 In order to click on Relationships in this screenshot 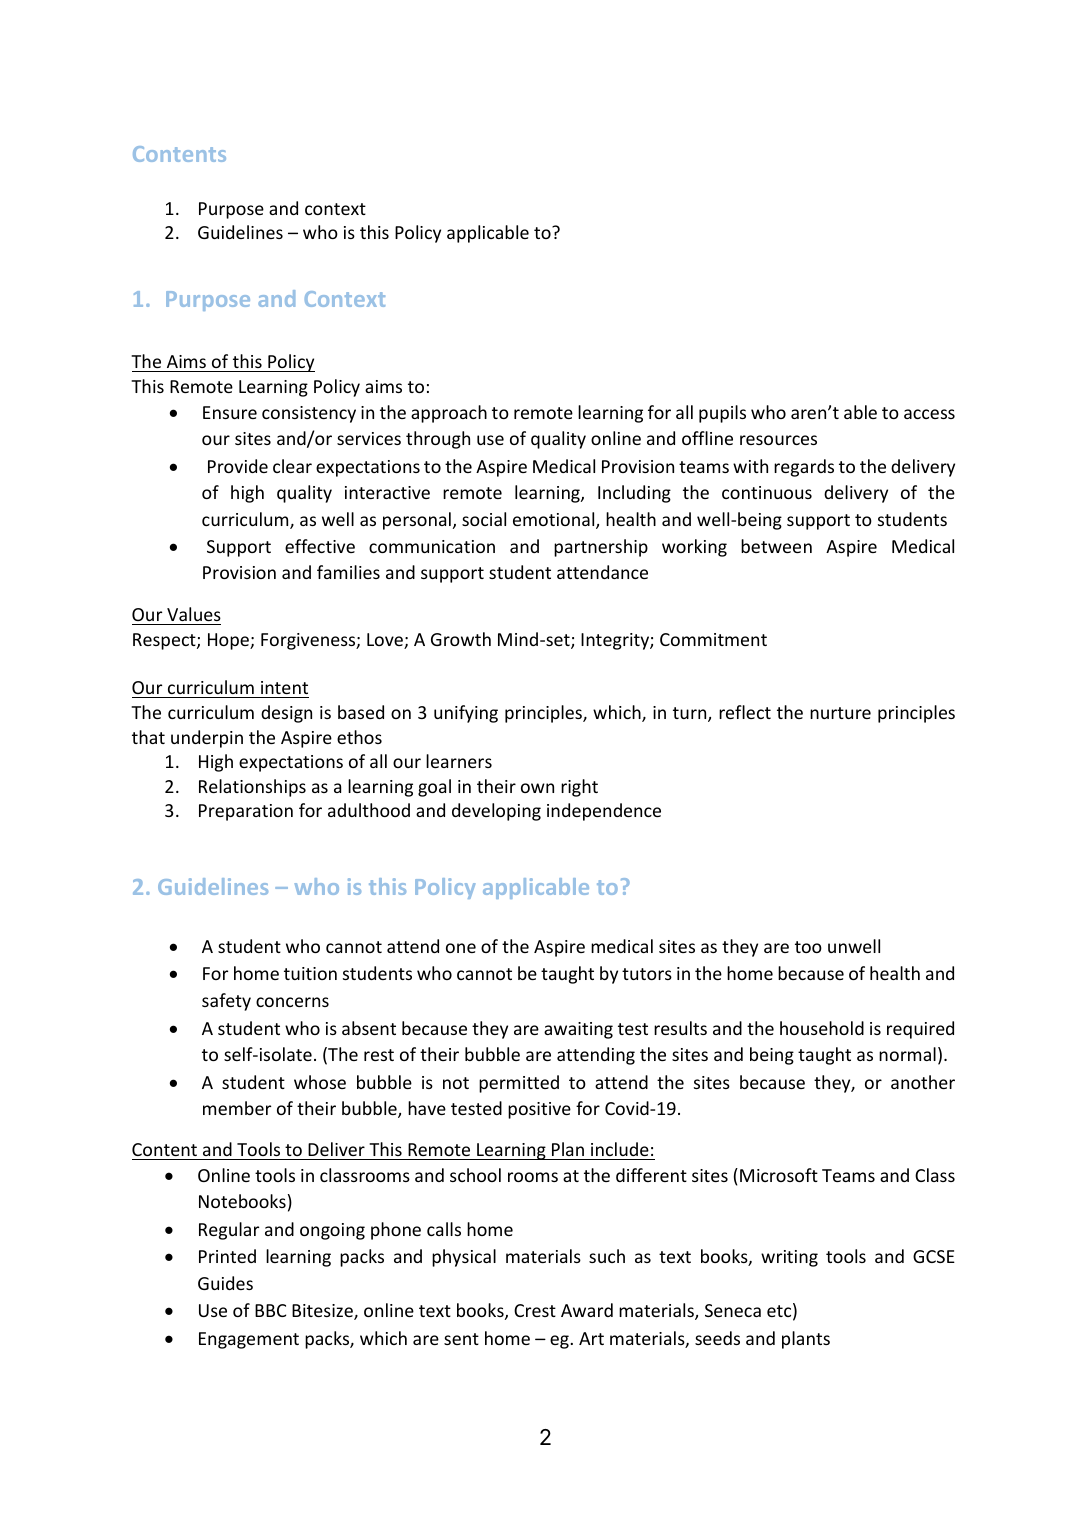, I will do `click(252, 788)`.
